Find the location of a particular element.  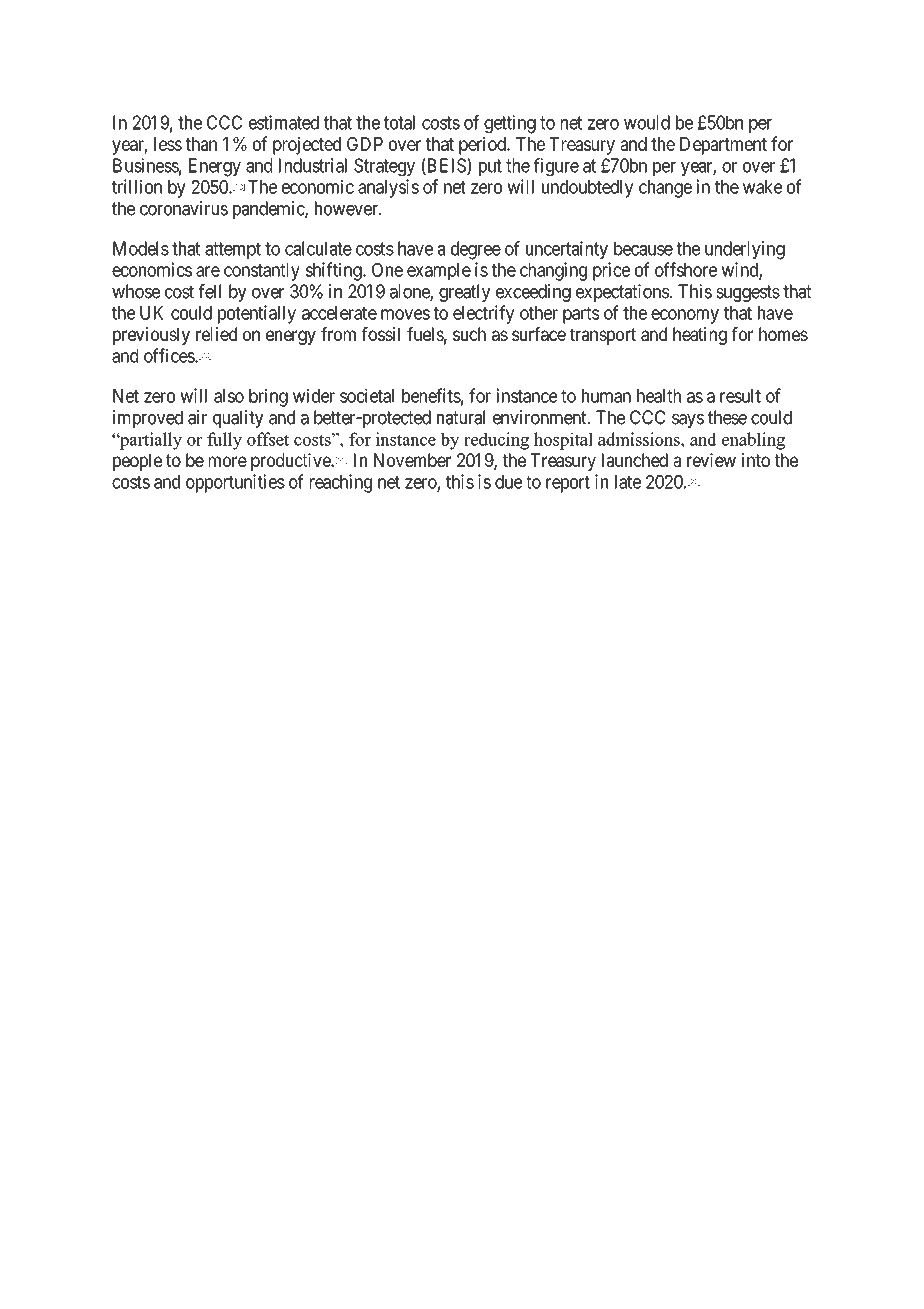

underlying is located at coordinates (745, 250).
